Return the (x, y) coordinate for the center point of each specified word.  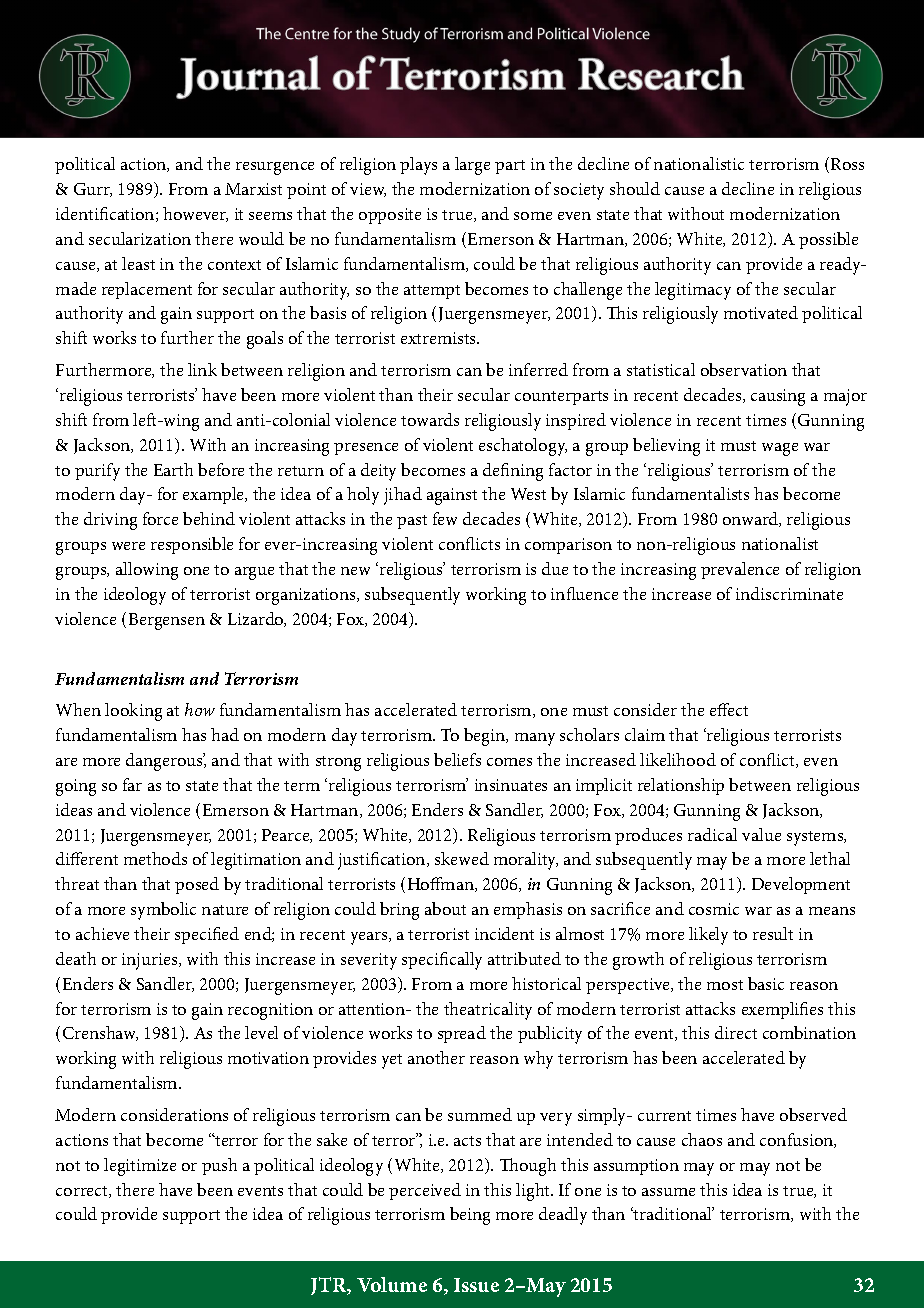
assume (668, 1192)
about (445, 908)
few (445, 518)
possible (828, 240)
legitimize (140, 1167)
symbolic (163, 911)
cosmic (714, 909)
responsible (192, 545)
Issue (476, 1285)
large (472, 166)
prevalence (740, 570)
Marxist (253, 189)
